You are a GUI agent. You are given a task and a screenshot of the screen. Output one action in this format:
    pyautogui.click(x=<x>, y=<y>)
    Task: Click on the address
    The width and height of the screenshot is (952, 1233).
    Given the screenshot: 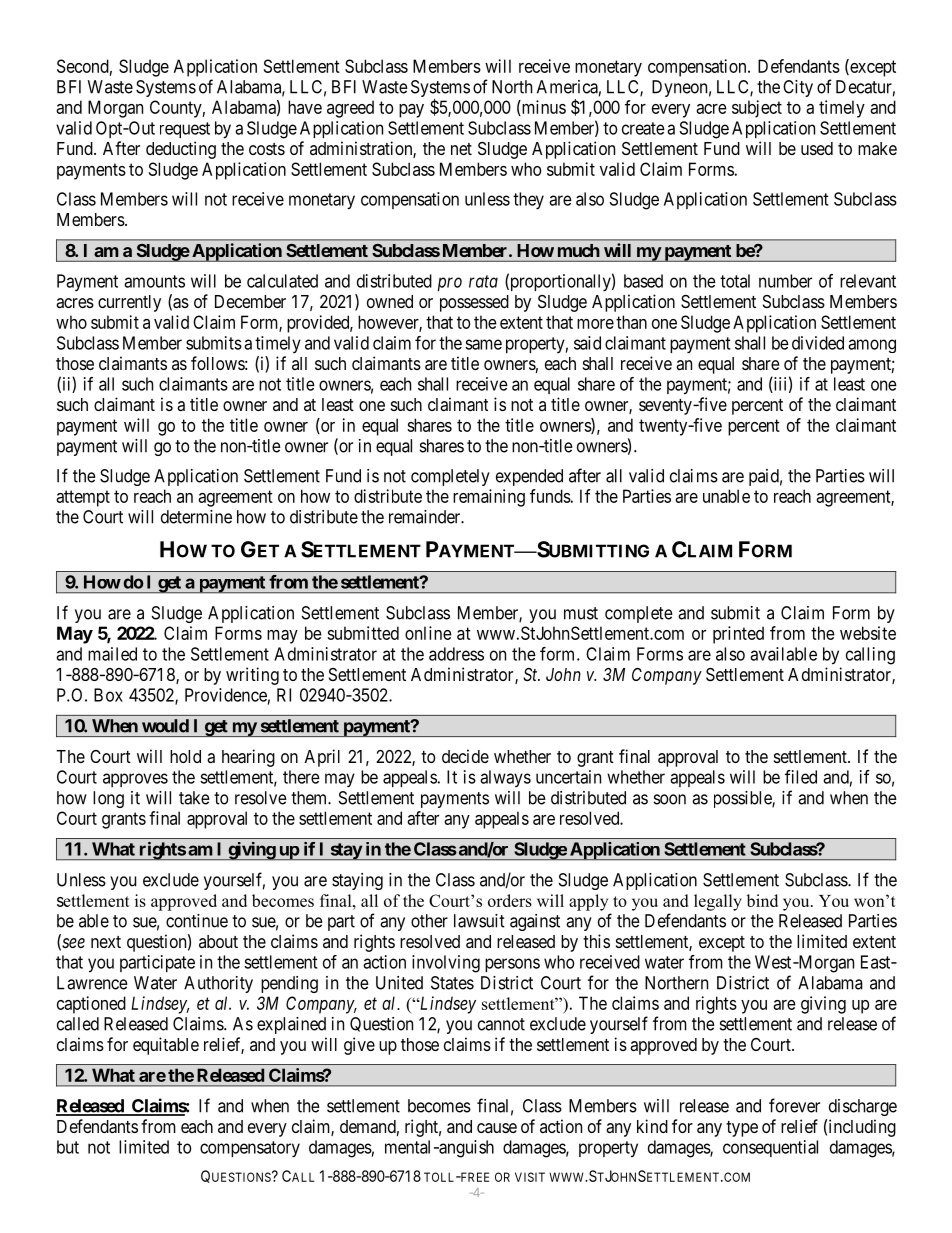 What is the action you would take?
    pyautogui.click(x=456, y=654)
